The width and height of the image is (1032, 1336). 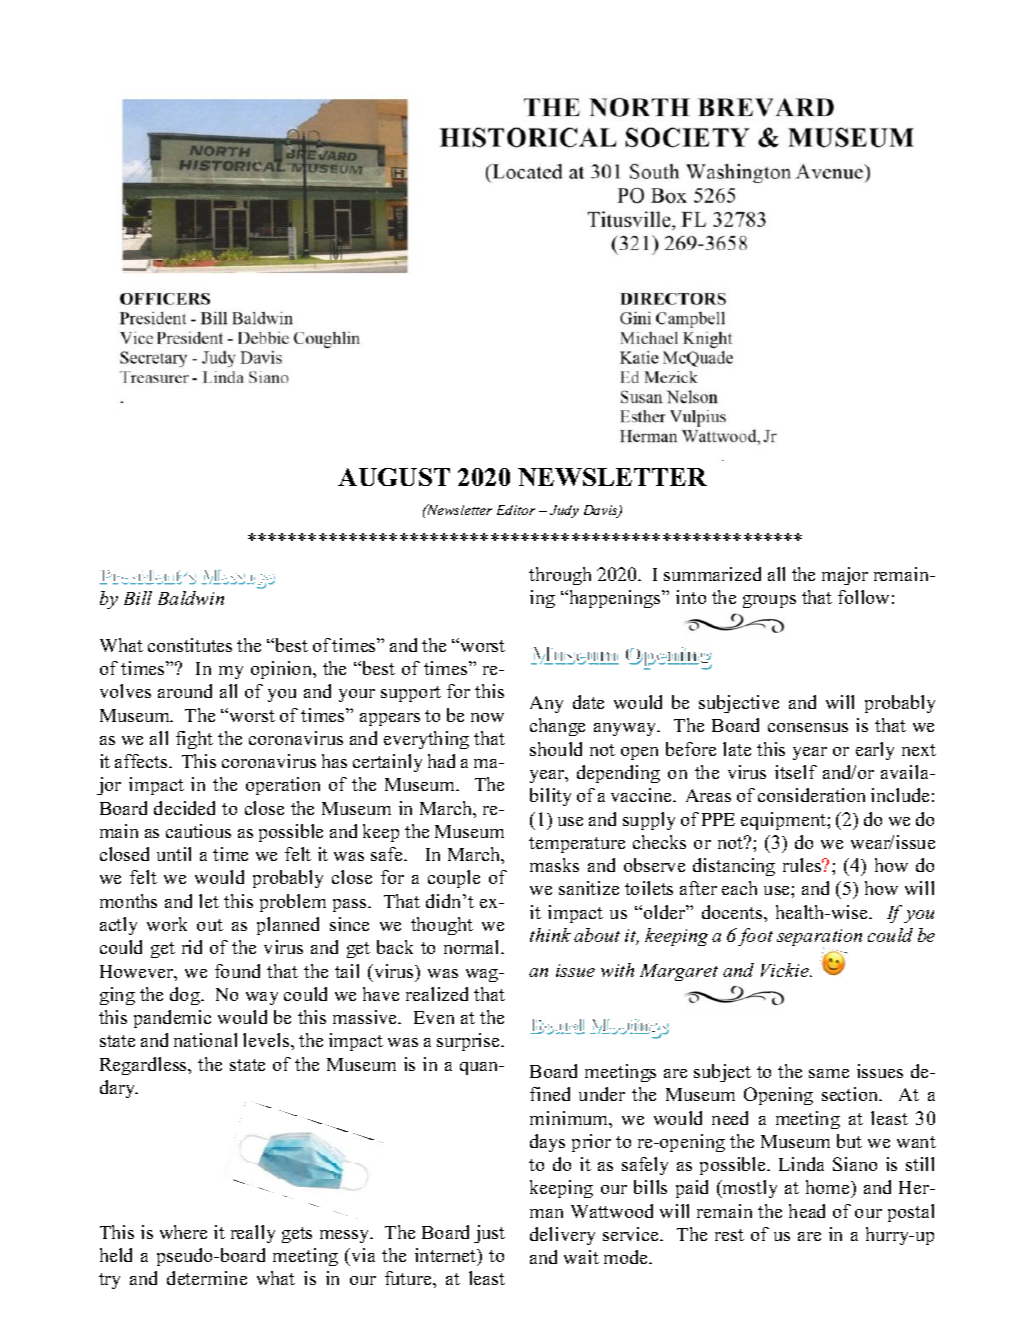 What do you see at coordinates (796, 772) in the image?
I see `itself` at bounding box center [796, 772].
